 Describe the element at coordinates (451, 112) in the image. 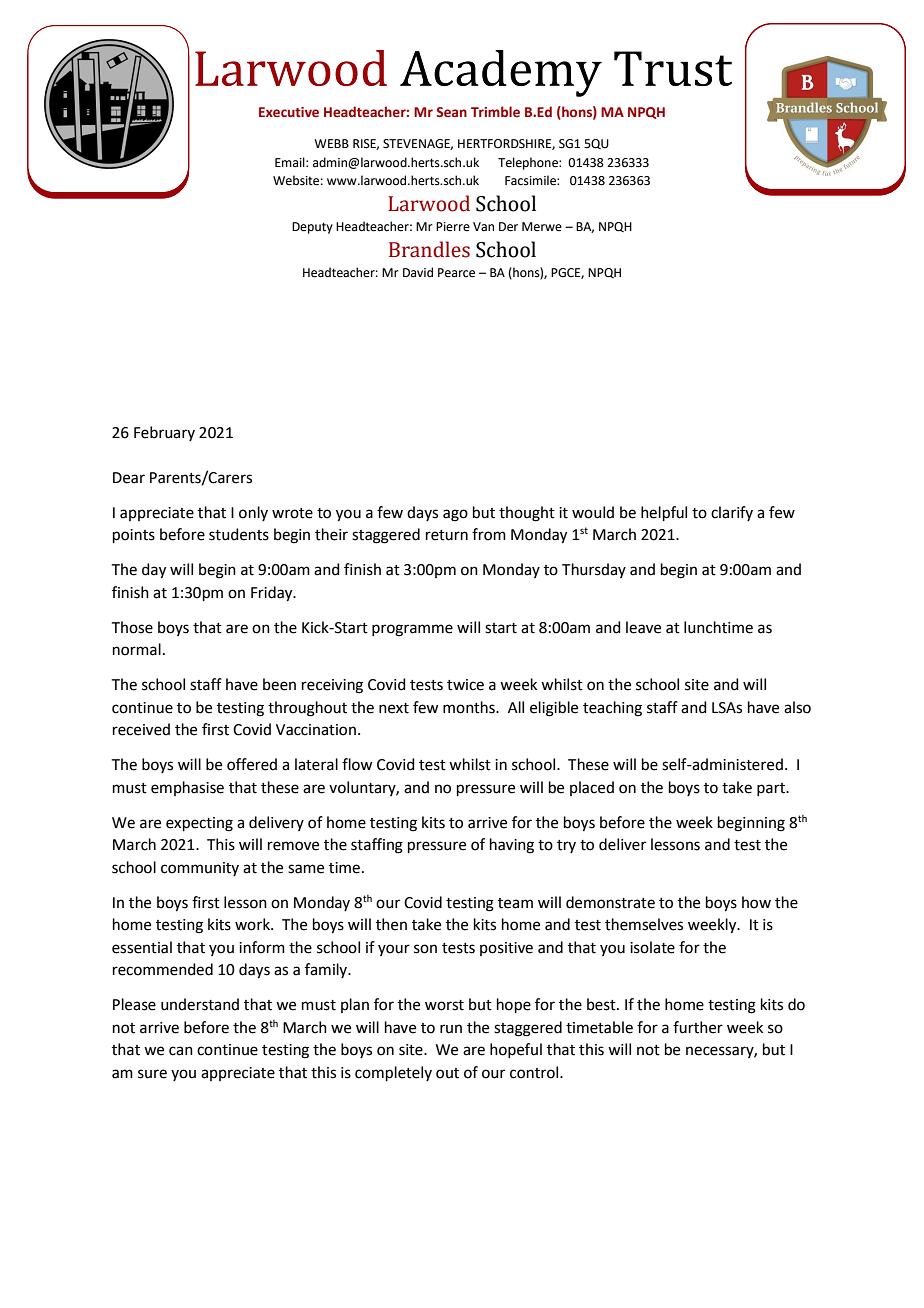

I see `Sean` at that location.
